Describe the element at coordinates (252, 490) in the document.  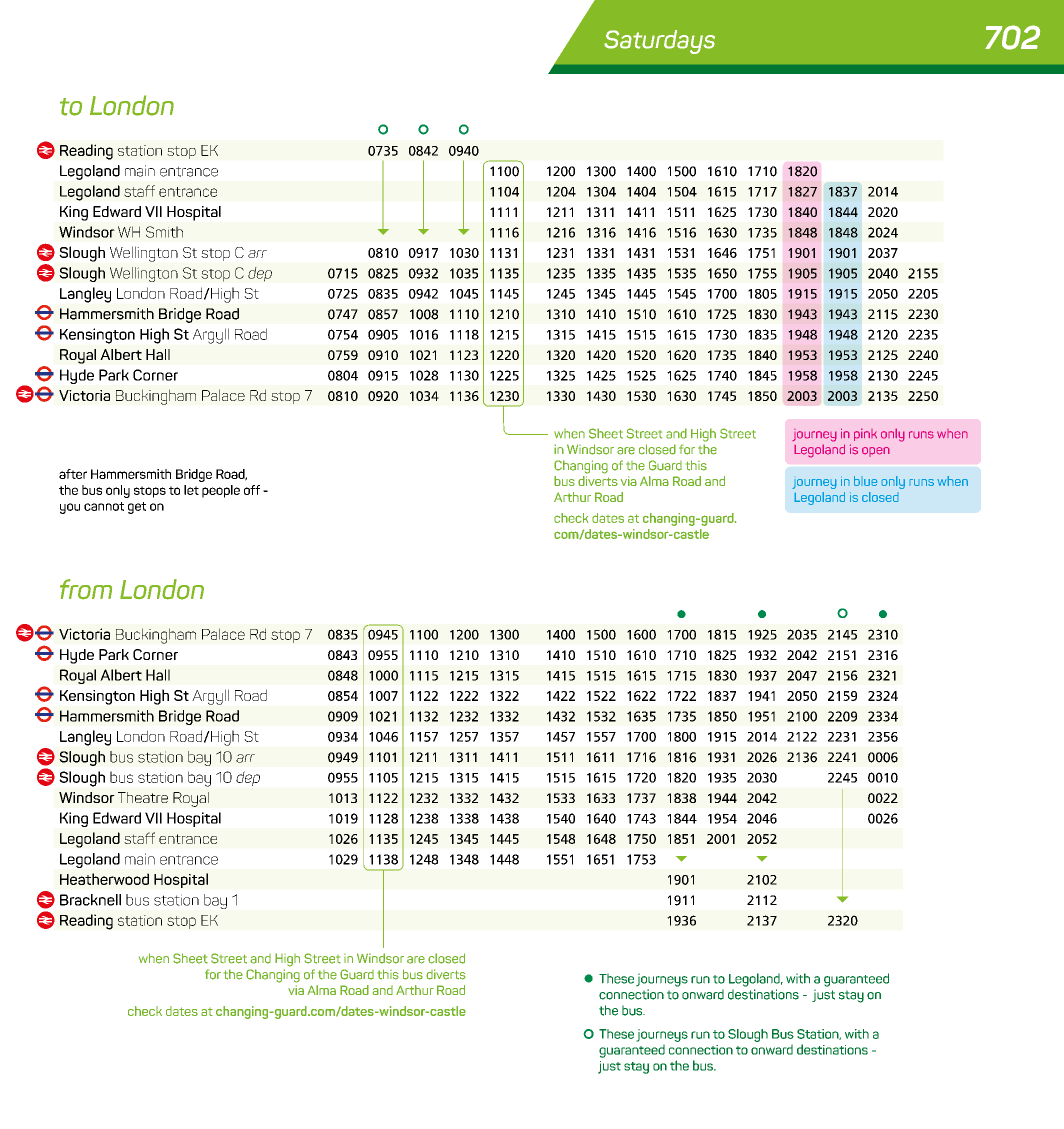
I see `off` at that location.
